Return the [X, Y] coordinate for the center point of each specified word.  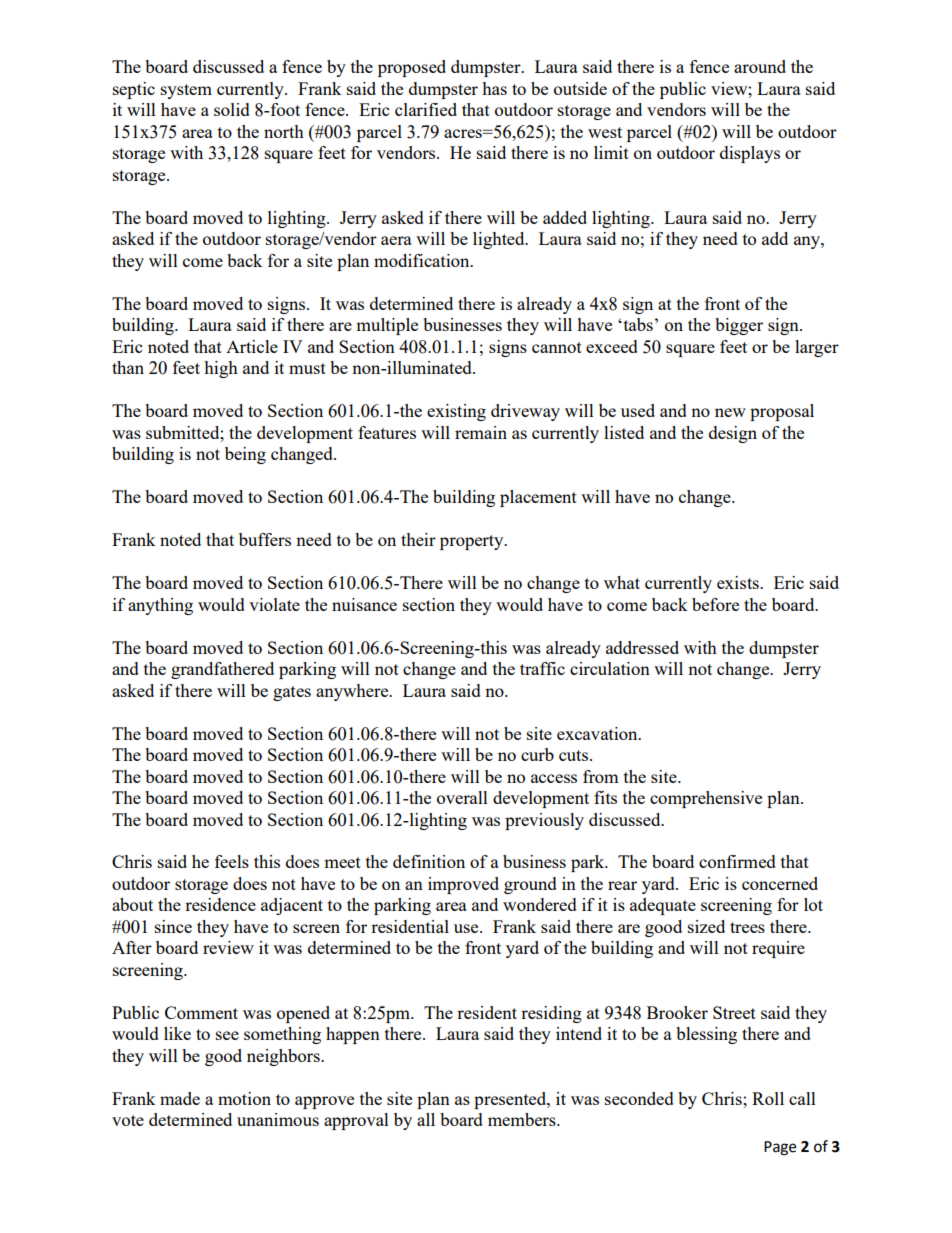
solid [232, 109]
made [180, 1098]
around [760, 66]
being [245, 455]
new [730, 412]
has [494, 88]
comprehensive [706, 799]
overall [462, 797]
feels [232, 861]
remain [481, 432]
